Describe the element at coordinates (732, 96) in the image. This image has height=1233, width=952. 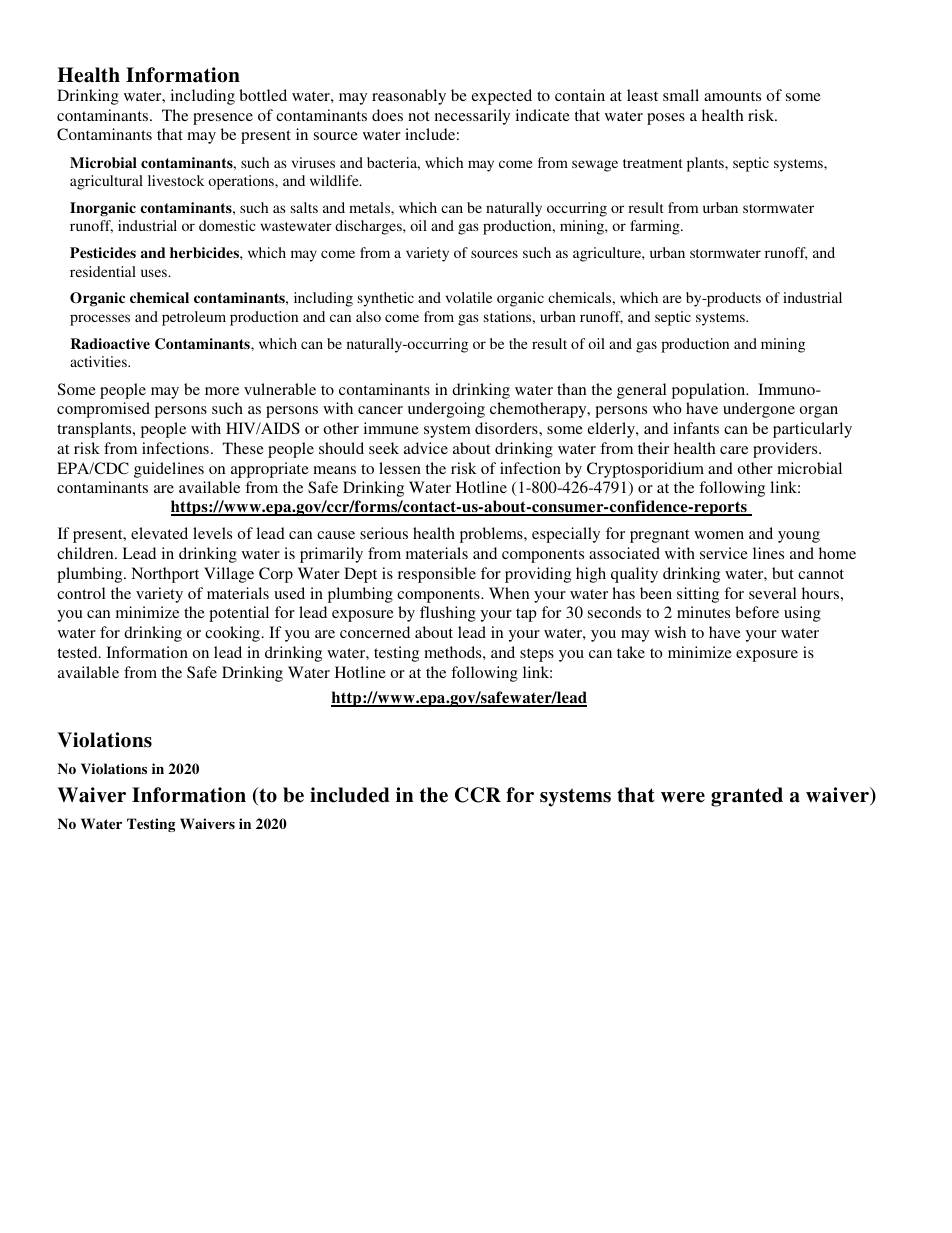
I see `amounts` at that location.
